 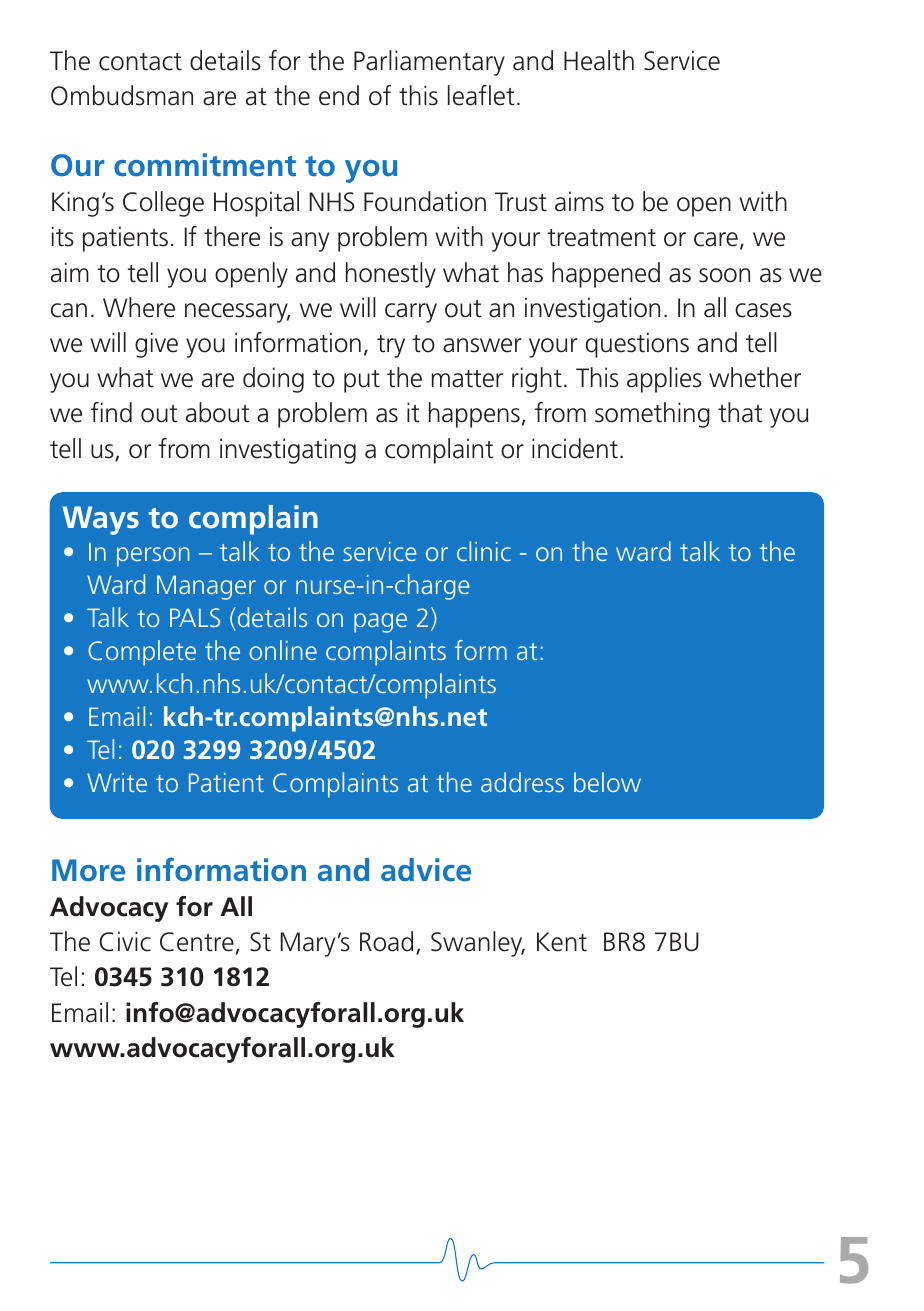 What do you see at coordinates (122, 95) in the image?
I see `Ombudsman` at bounding box center [122, 95].
